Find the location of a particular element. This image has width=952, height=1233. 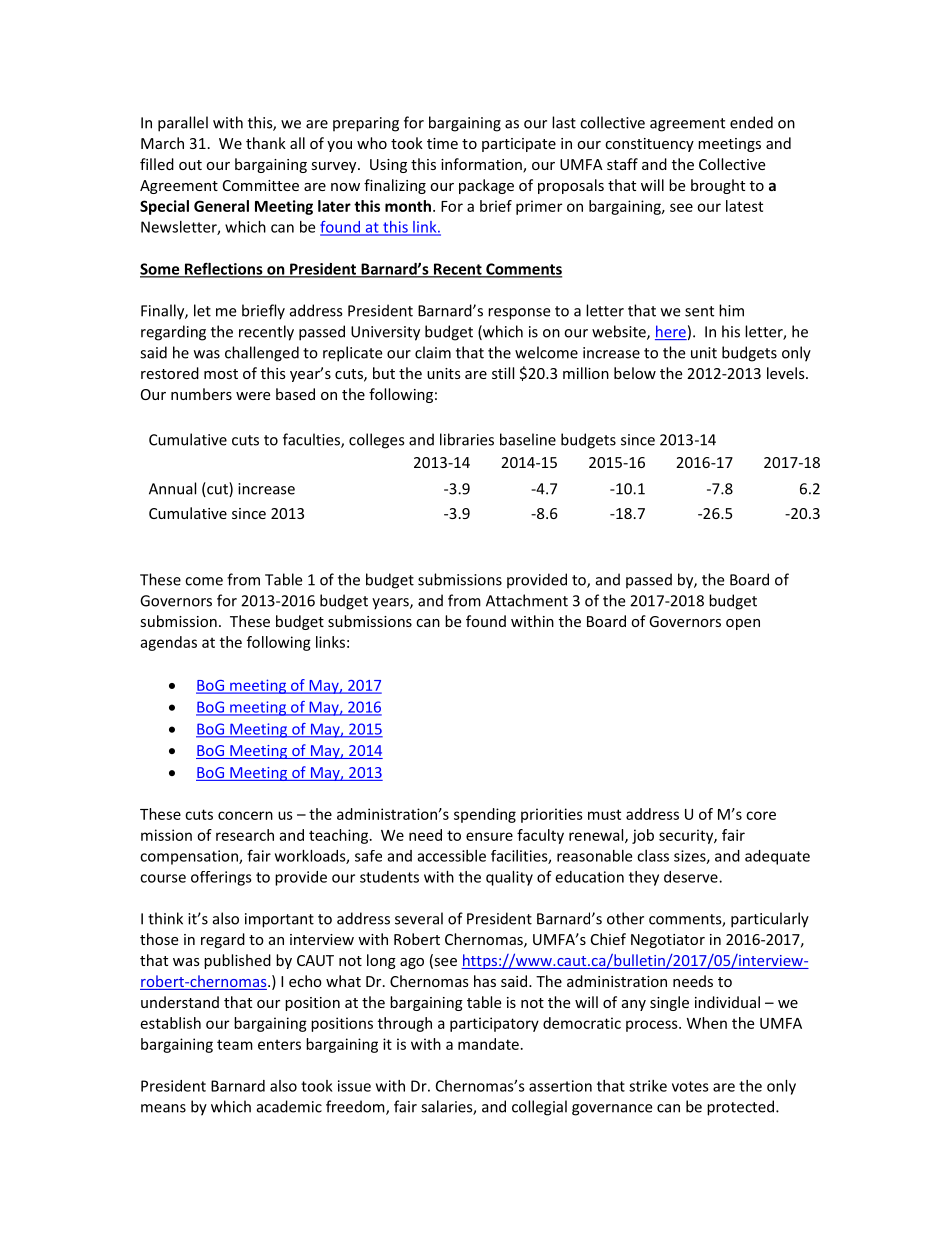

information is located at coordinates (482, 165).
